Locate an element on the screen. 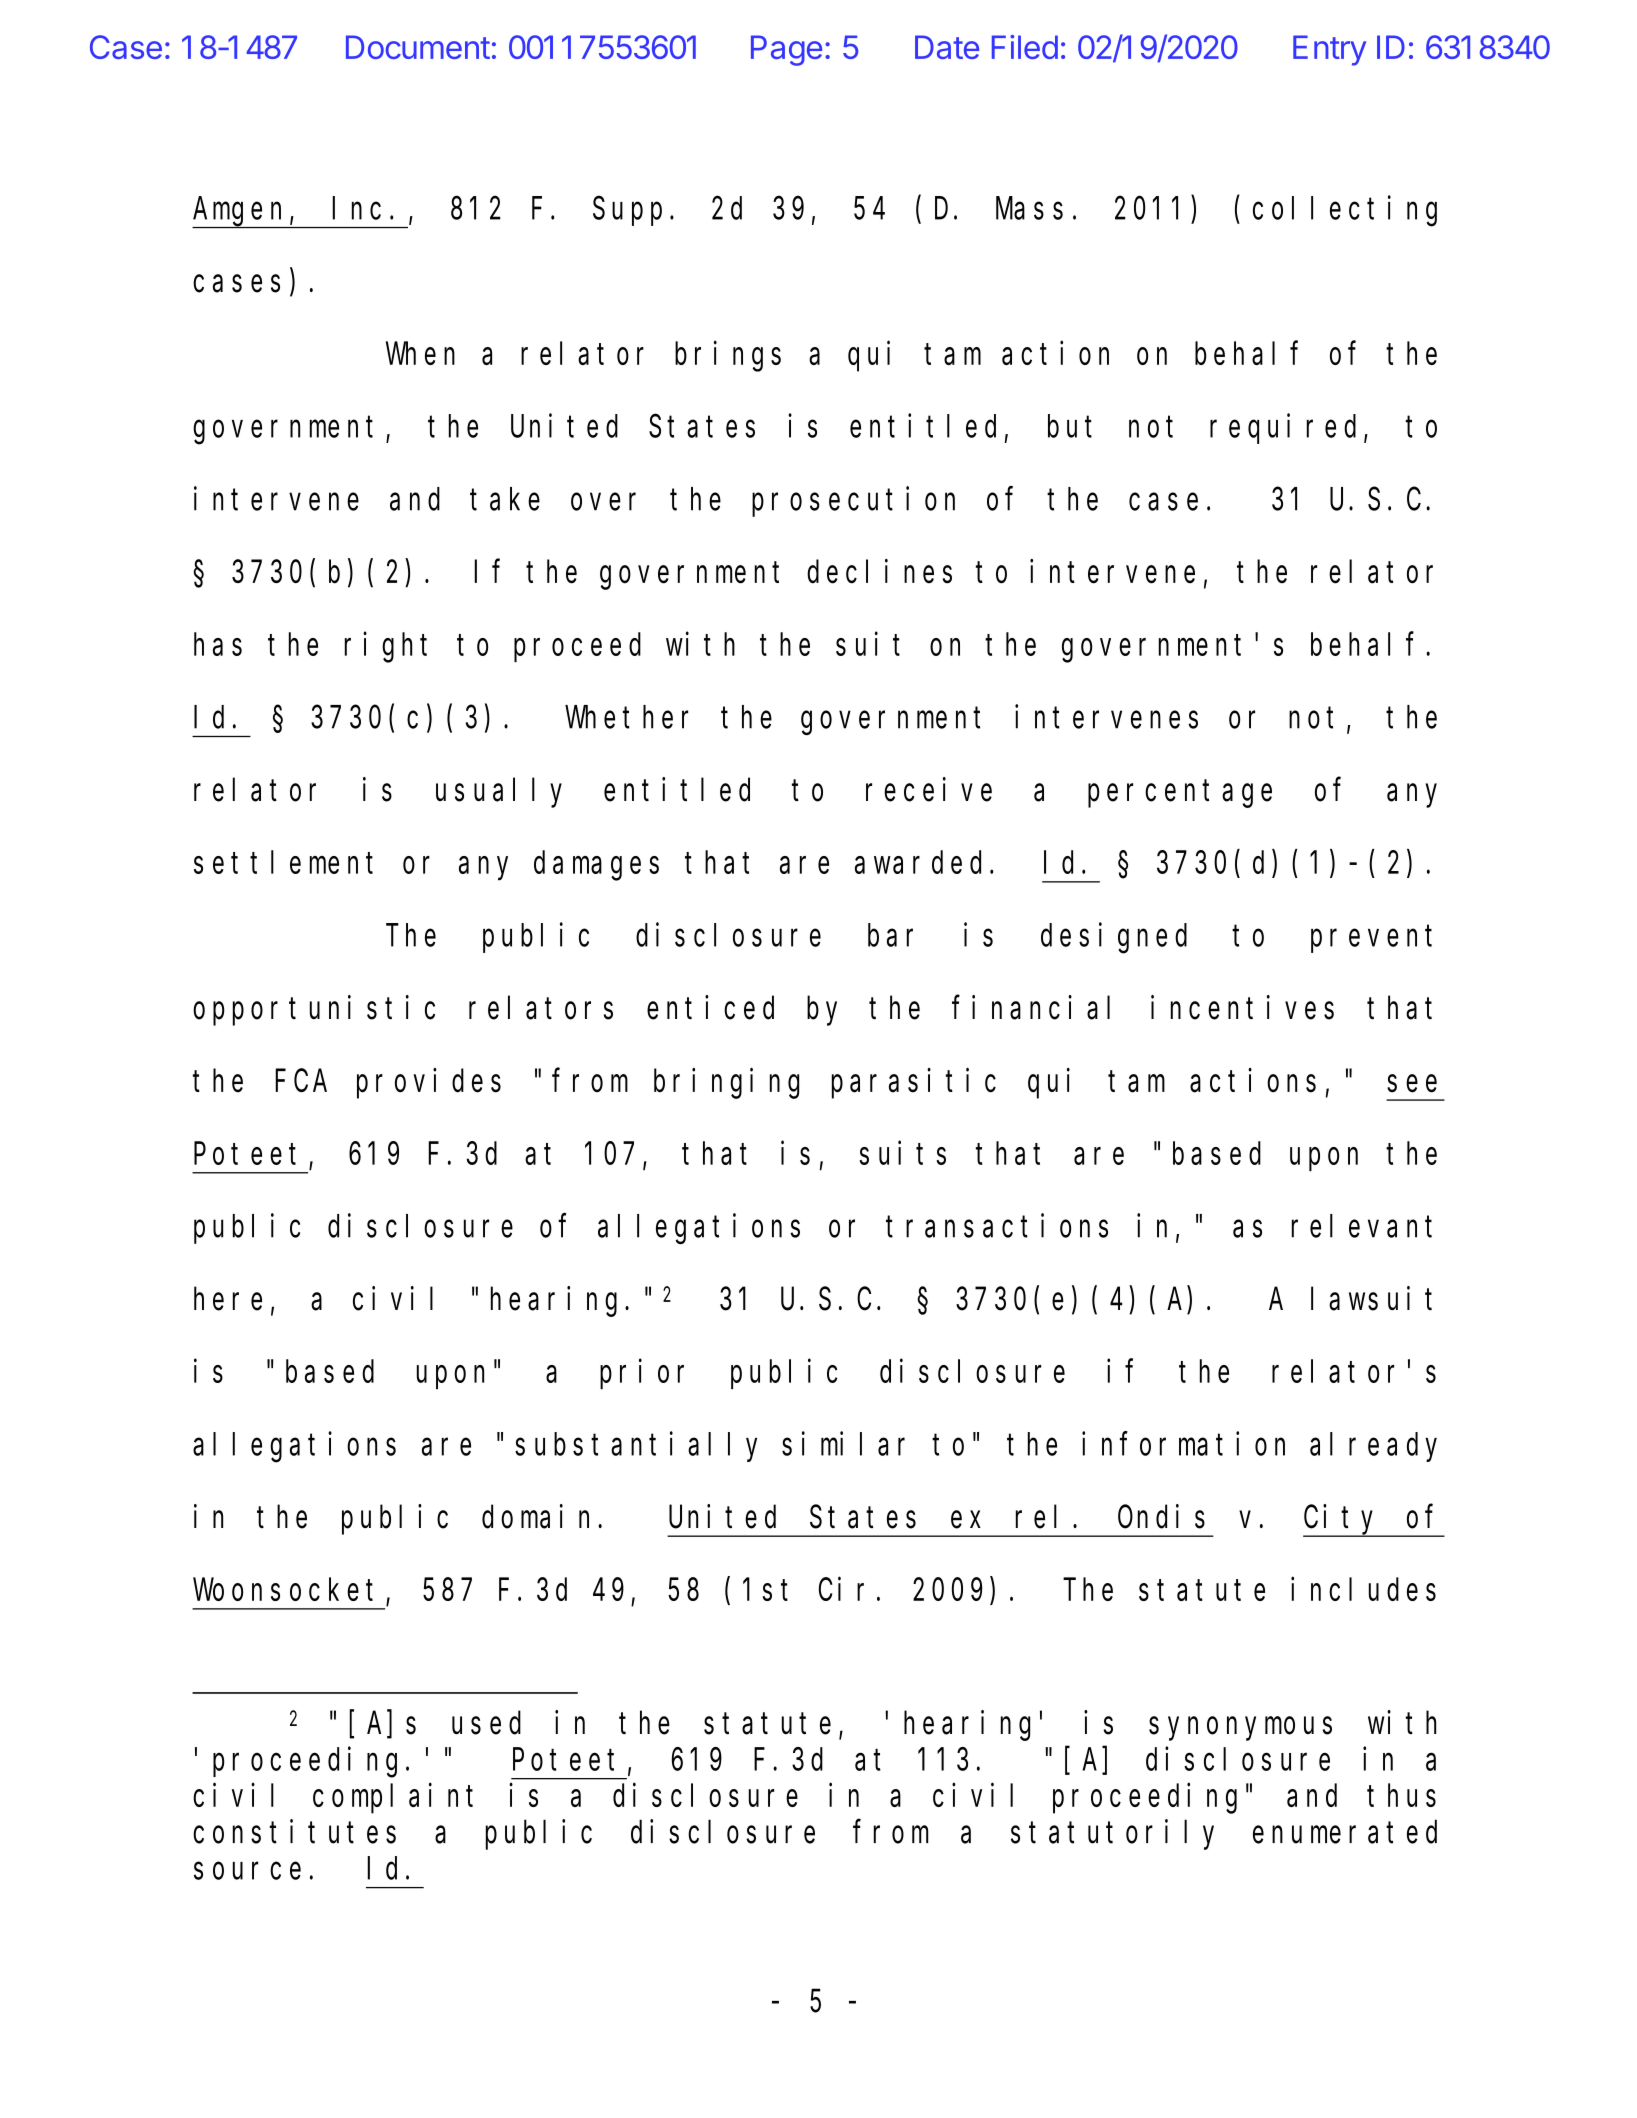 The image size is (1637, 2118). Document is located at coordinates (418, 47).
